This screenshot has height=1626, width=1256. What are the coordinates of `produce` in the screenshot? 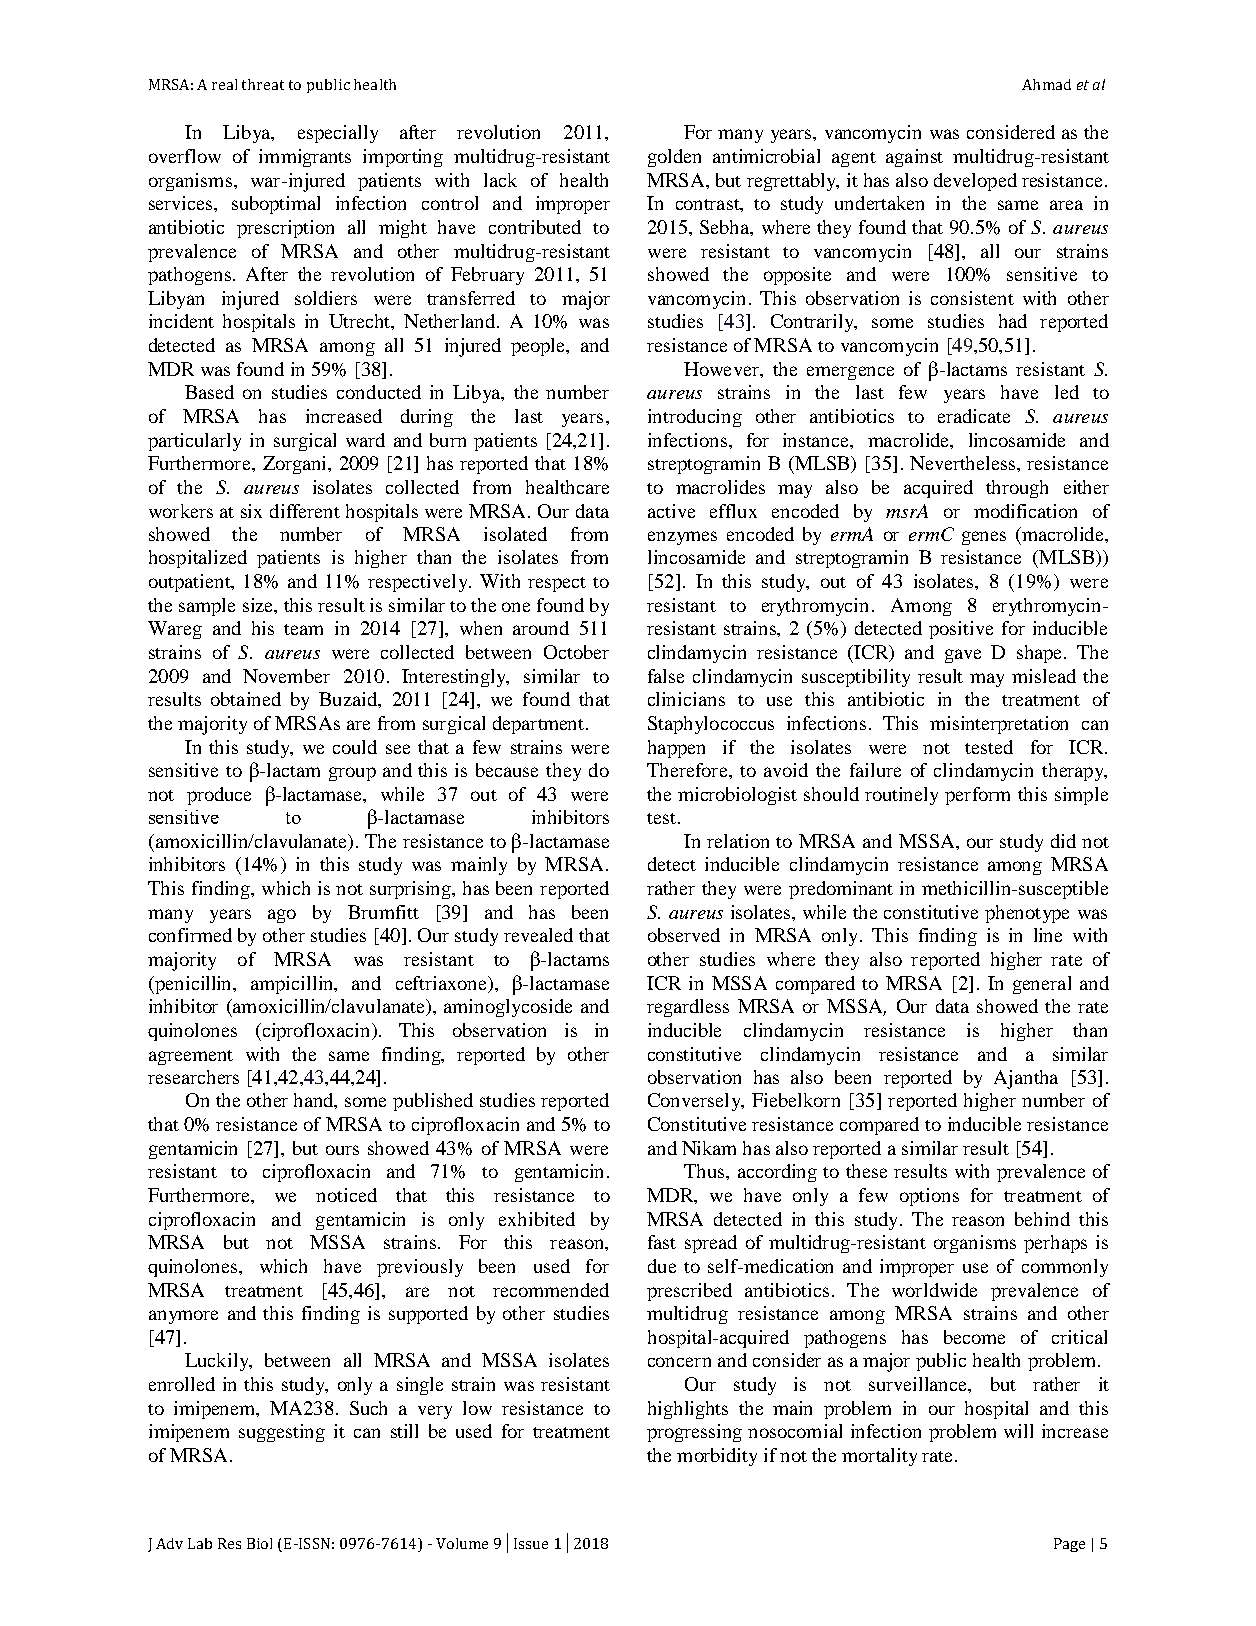 It's located at (219, 796).
